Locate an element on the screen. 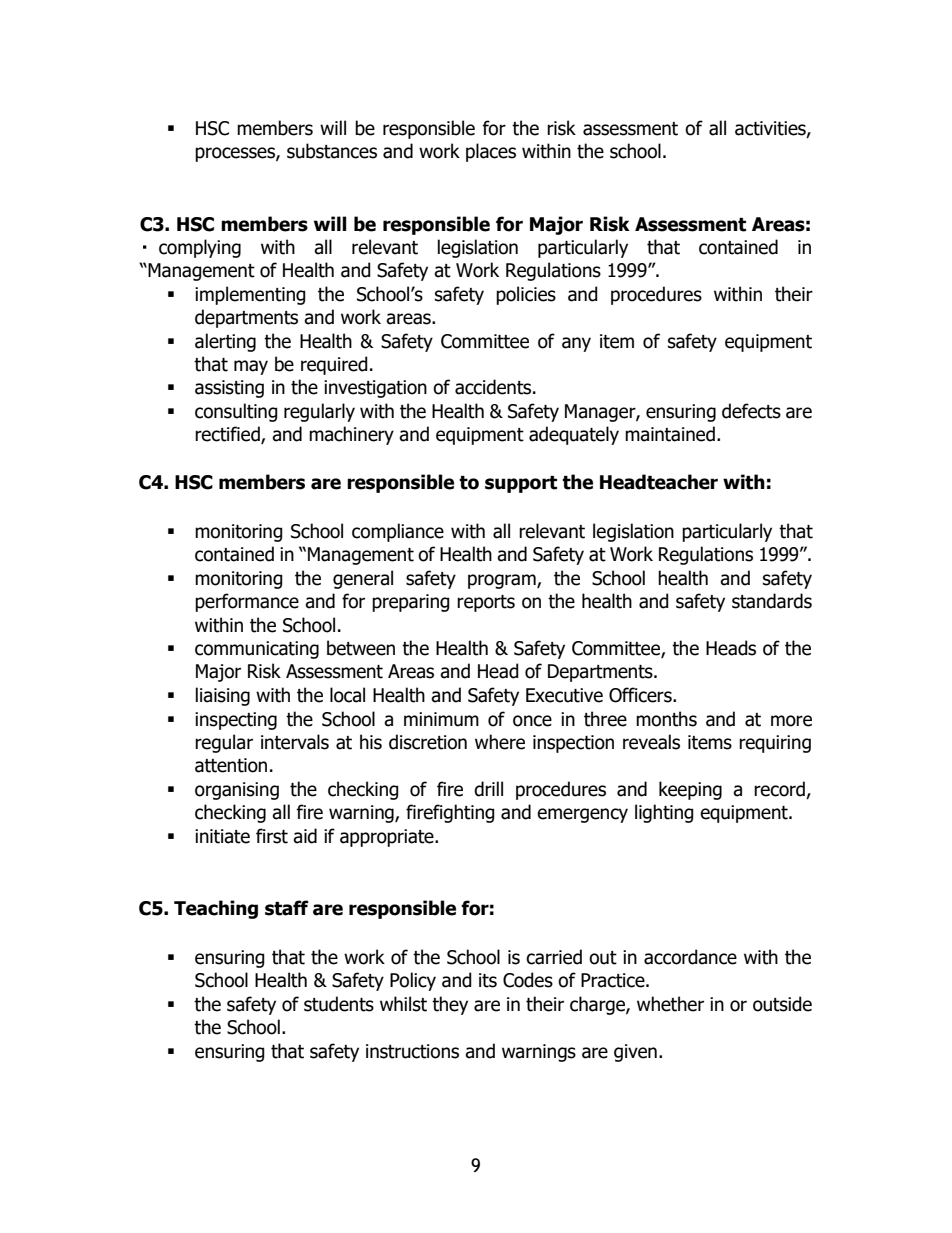 Image resolution: width=952 pixels, height=1233 pixels. places is located at coordinates (491, 152).
